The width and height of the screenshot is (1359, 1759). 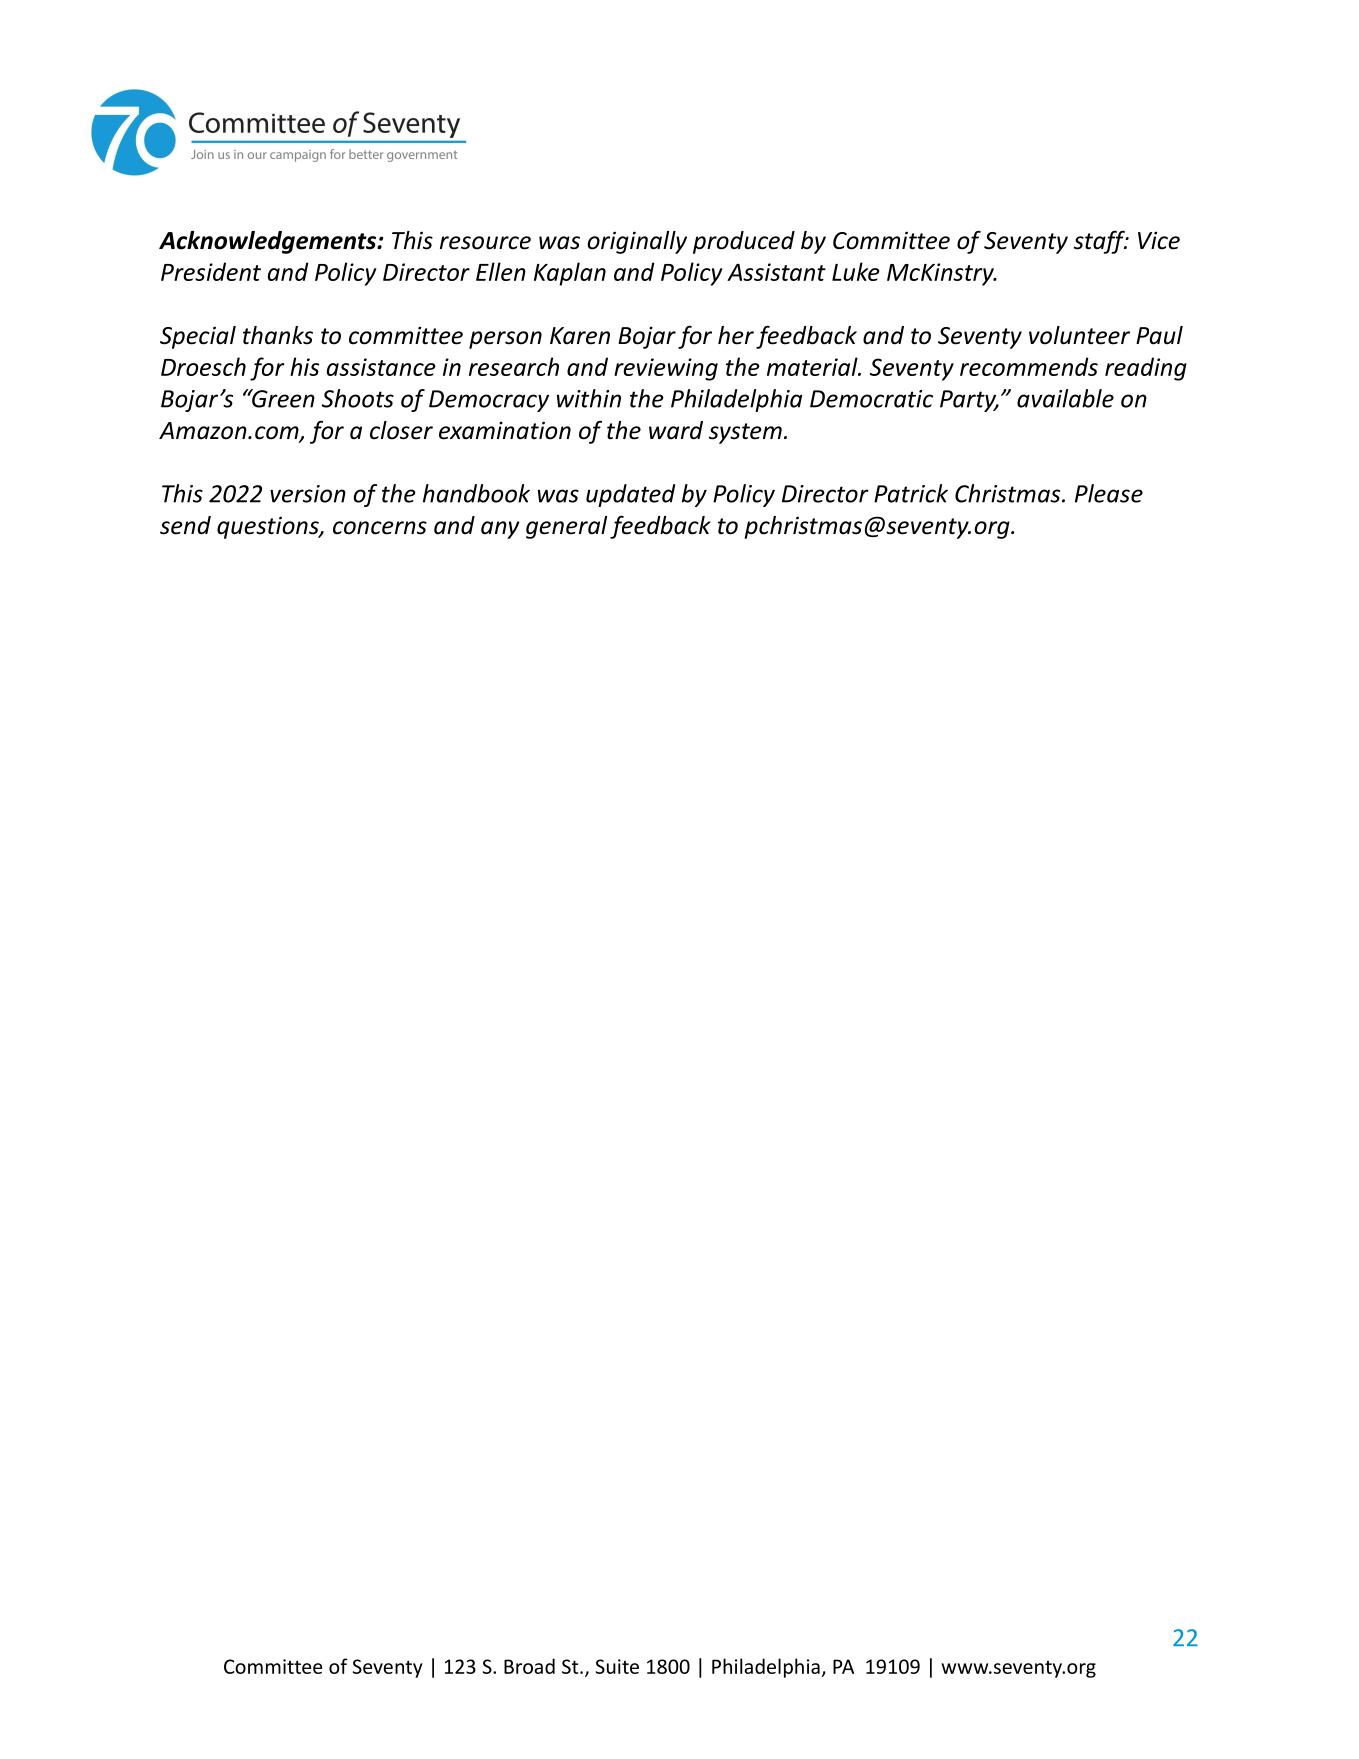 What do you see at coordinates (1109, 493) in the screenshot?
I see `Please` at bounding box center [1109, 493].
